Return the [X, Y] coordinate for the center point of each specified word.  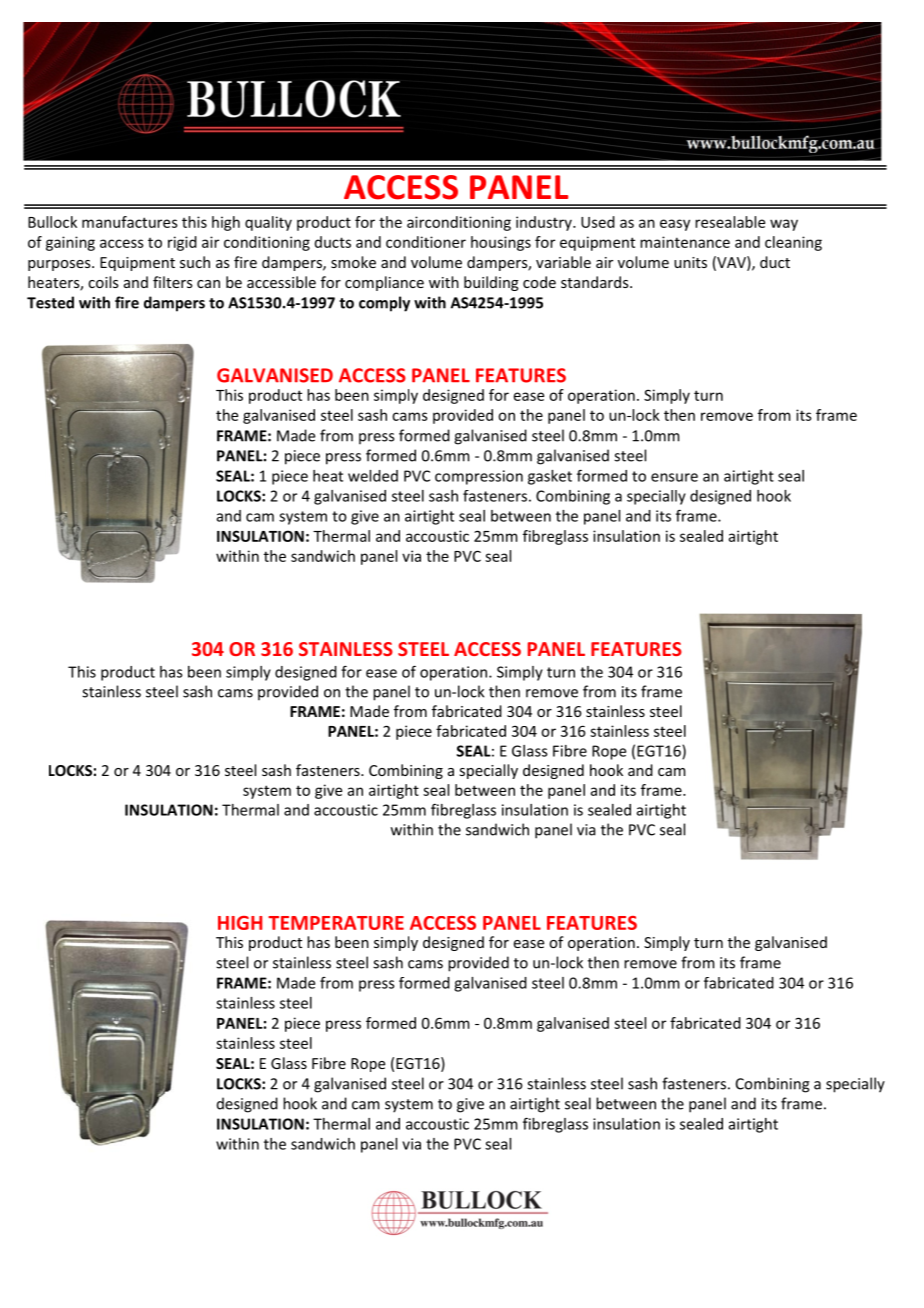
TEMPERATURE [336, 923]
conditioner [426, 242]
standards [596, 282]
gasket [550, 477]
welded [373, 476]
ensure [674, 477]
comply [384, 304]
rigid [182, 243]
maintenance [685, 242]
